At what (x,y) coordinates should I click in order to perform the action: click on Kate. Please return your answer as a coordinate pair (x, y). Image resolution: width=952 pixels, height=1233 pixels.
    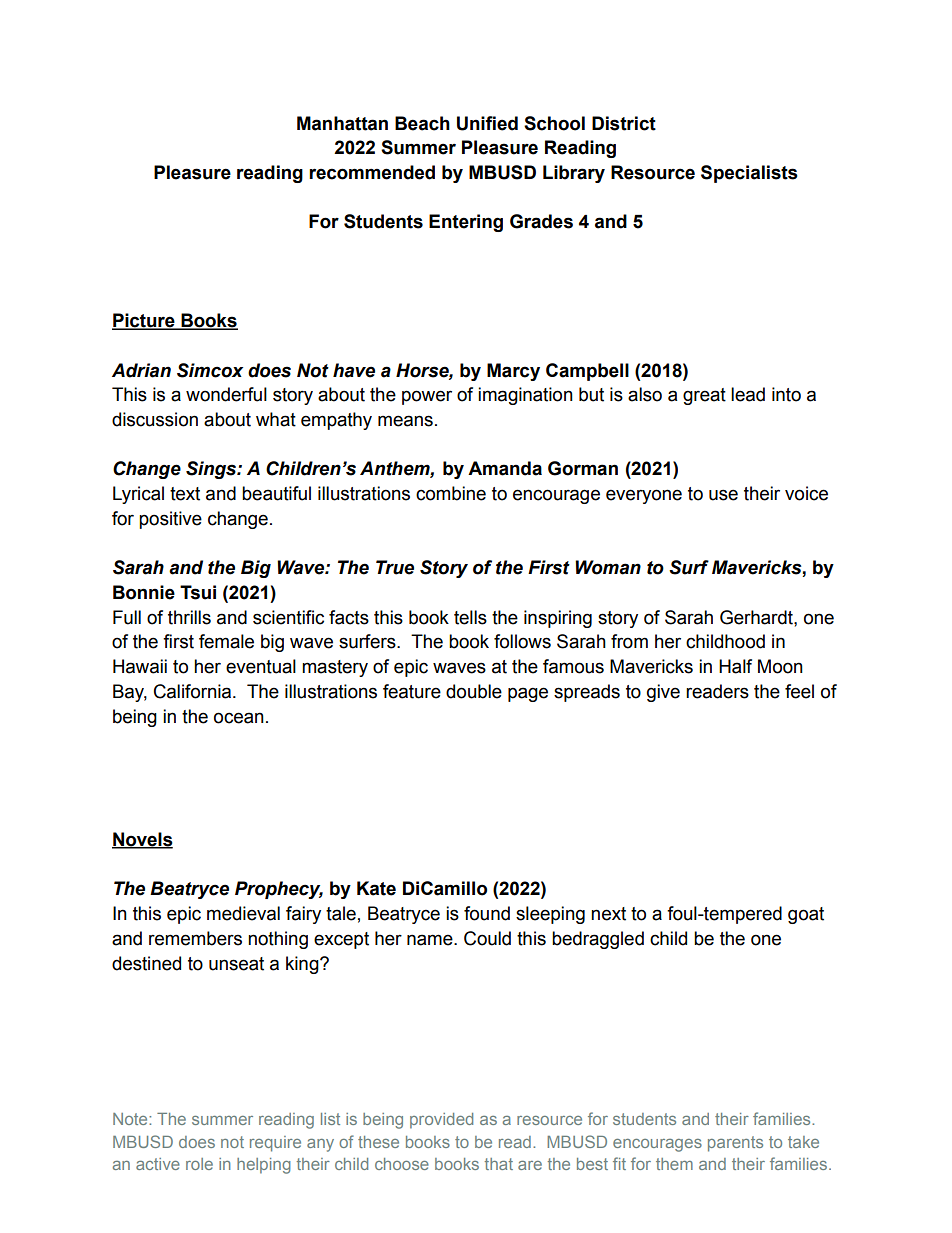
    Looking at the image, I should click on (376, 888).
